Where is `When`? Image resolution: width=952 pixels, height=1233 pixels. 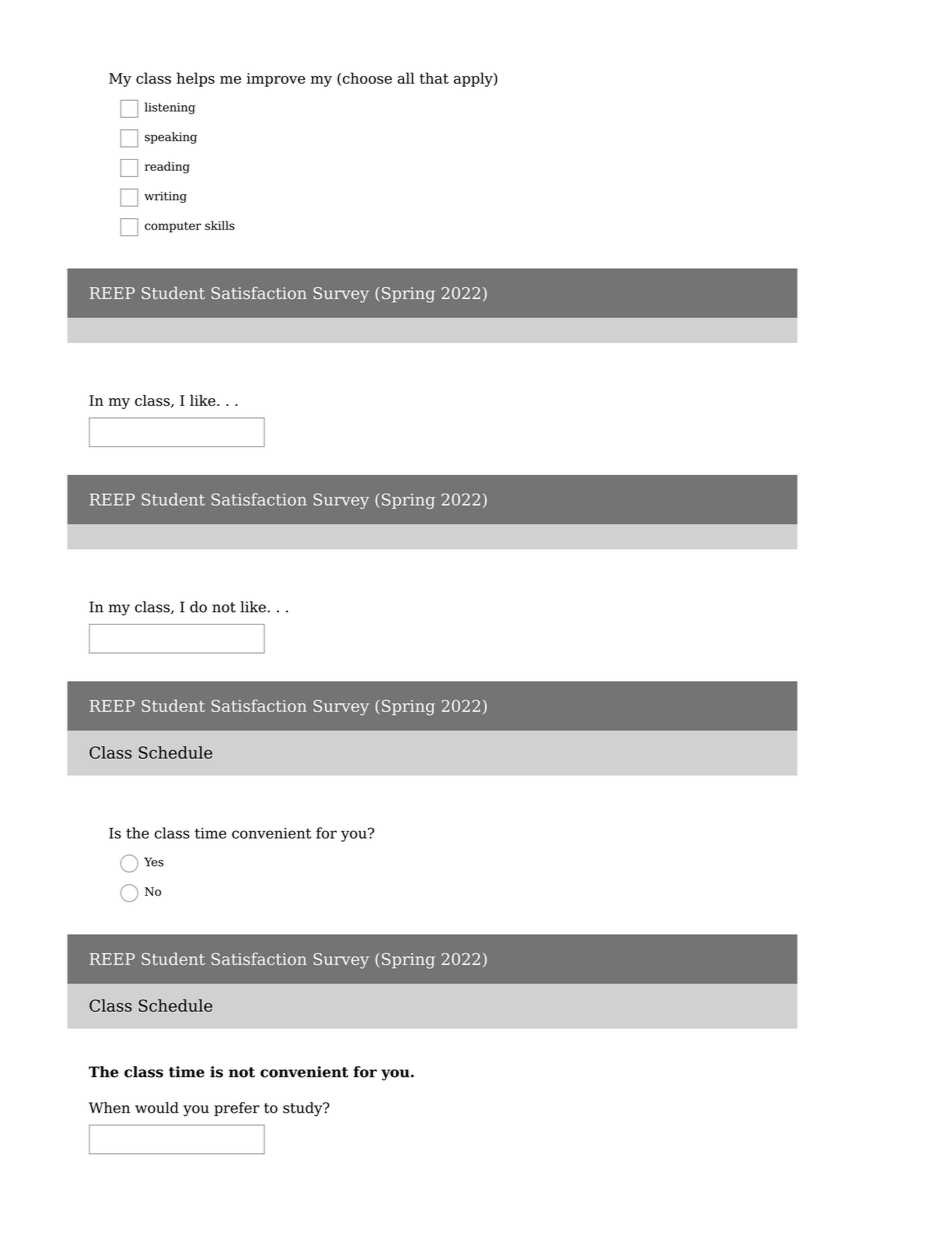
When is located at coordinates (109, 1108).
